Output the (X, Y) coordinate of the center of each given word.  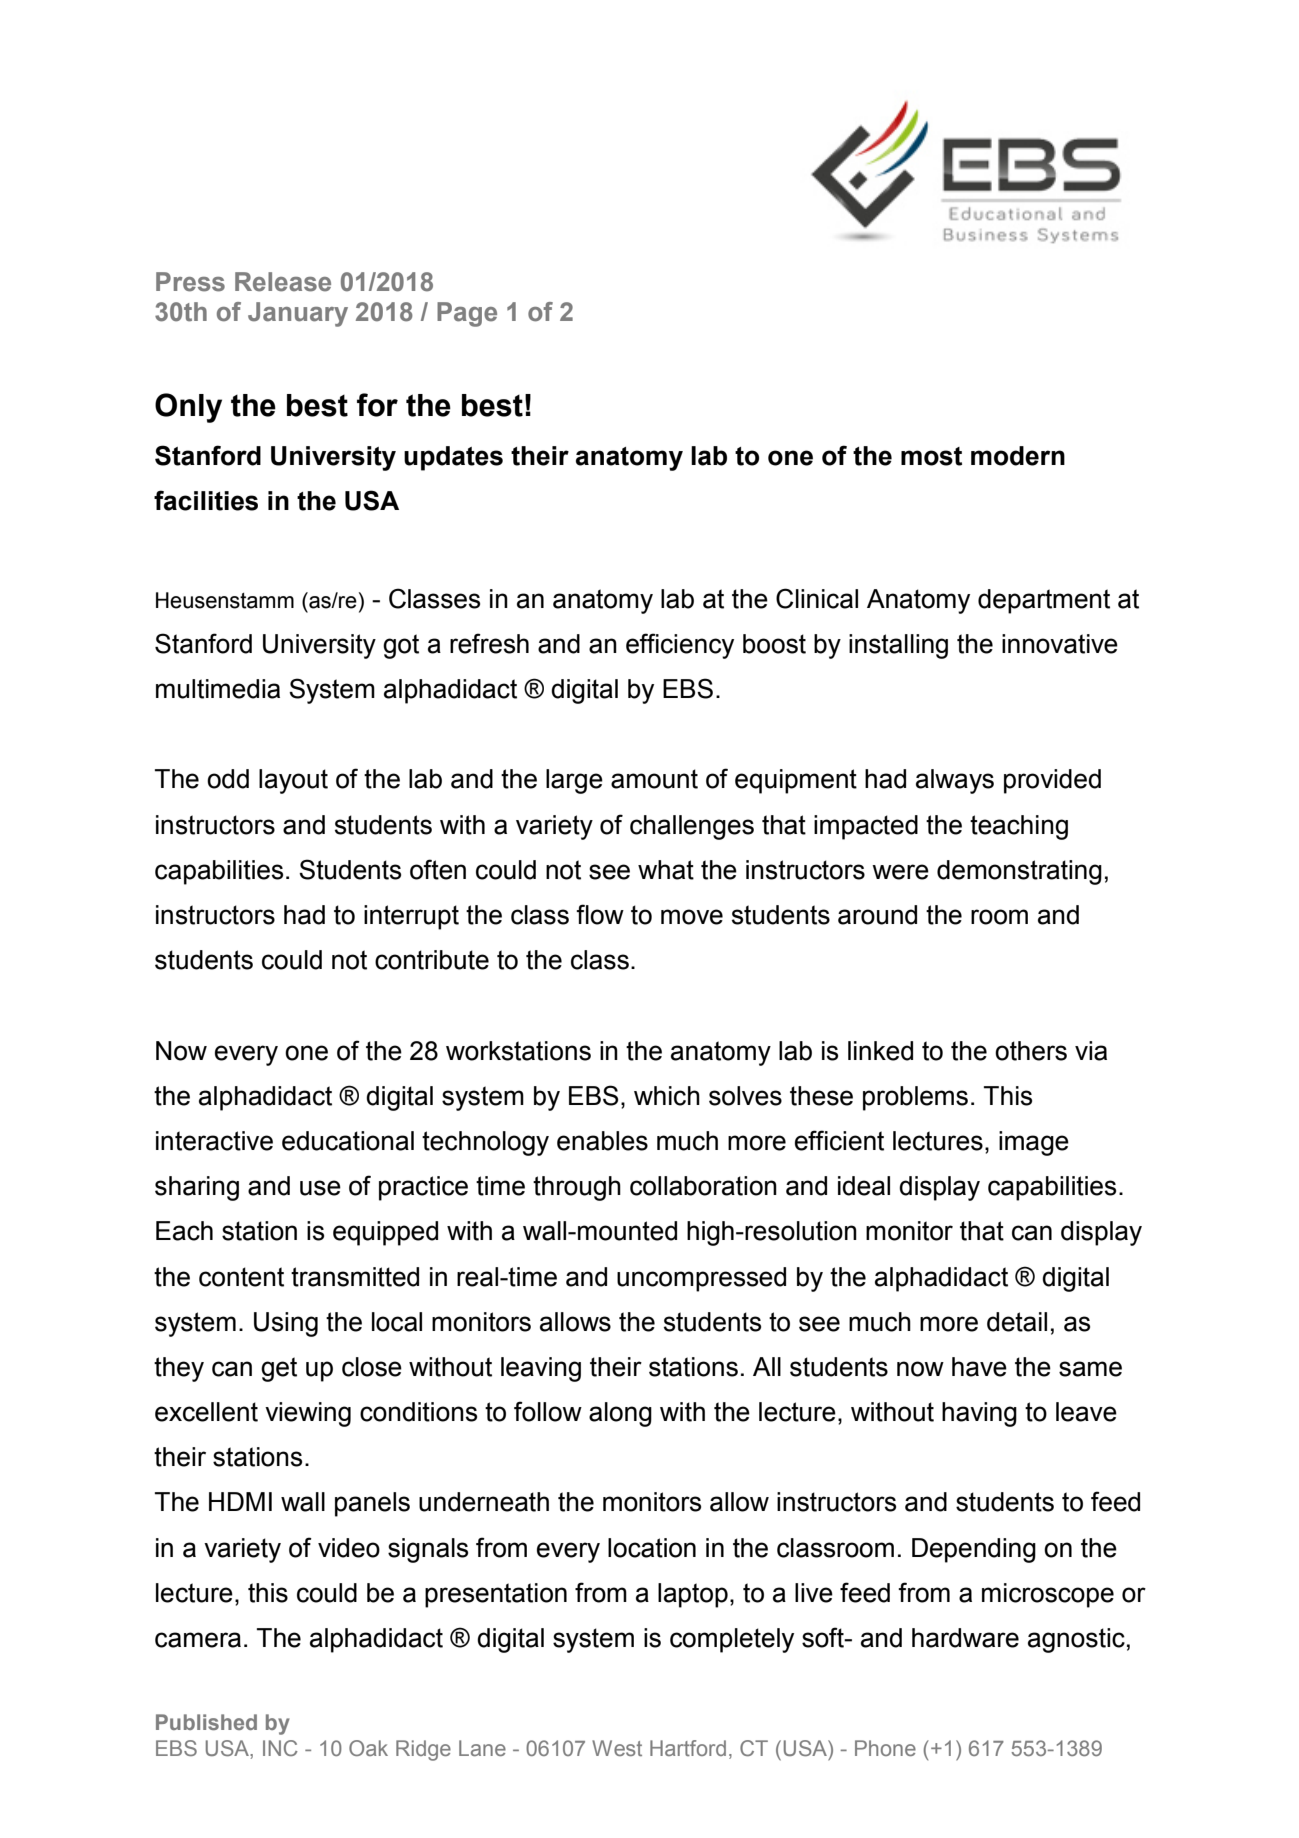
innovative (1060, 644)
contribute (432, 960)
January (298, 314)
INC (280, 1748)
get (279, 1369)
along (620, 1414)
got (401, 646)
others (1031, 1051)
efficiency (680, 646)
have (979, 1367)
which (667, 1096)
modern (1018, 456)
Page (467, 314)
